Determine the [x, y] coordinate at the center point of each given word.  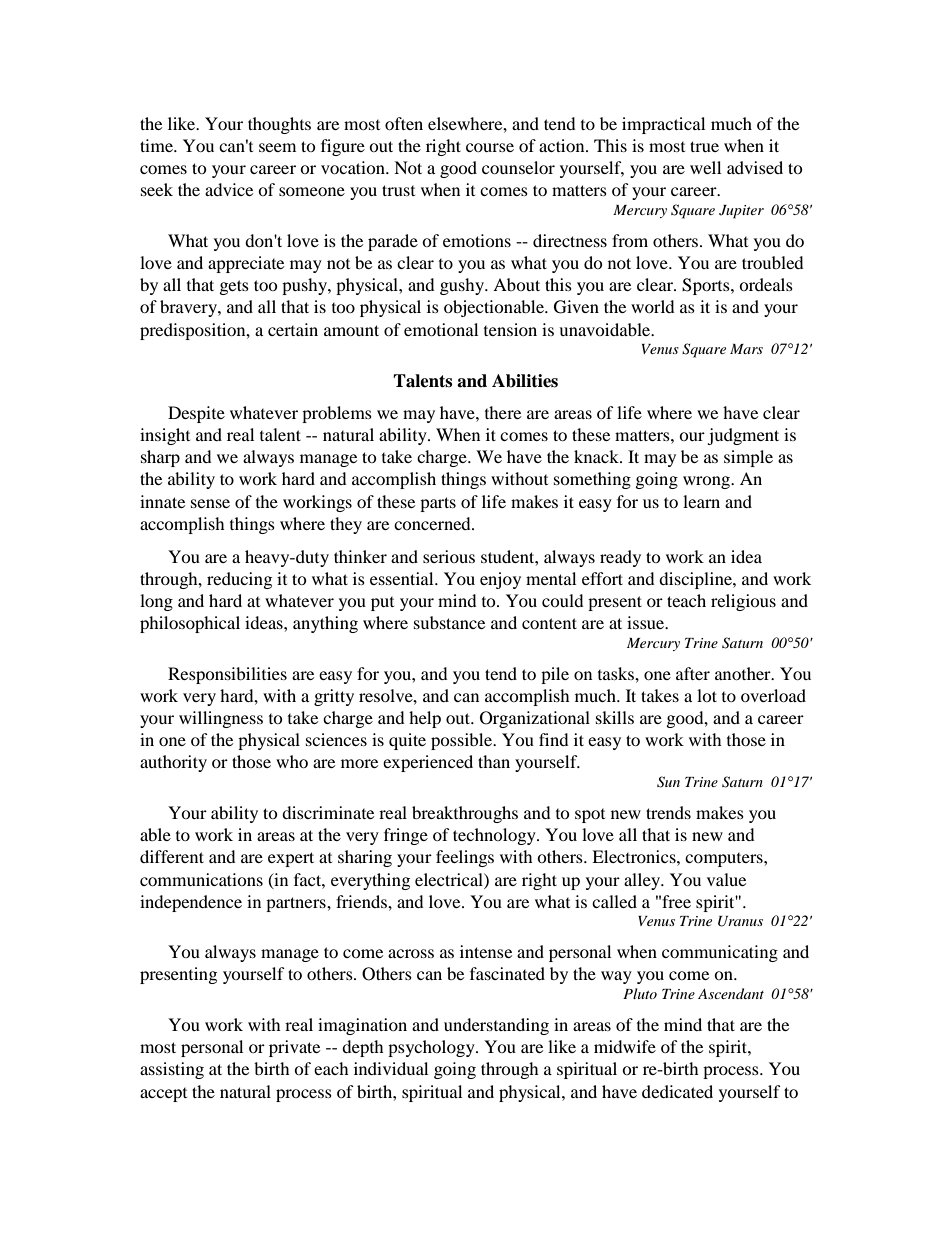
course [490, 147]
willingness [221, 719]
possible [463, 741]
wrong [708, 482]
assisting [172, 1070]
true [704, 146]
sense [210, 503]
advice [229, 189]
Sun [668, 782]
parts [438, 504]
